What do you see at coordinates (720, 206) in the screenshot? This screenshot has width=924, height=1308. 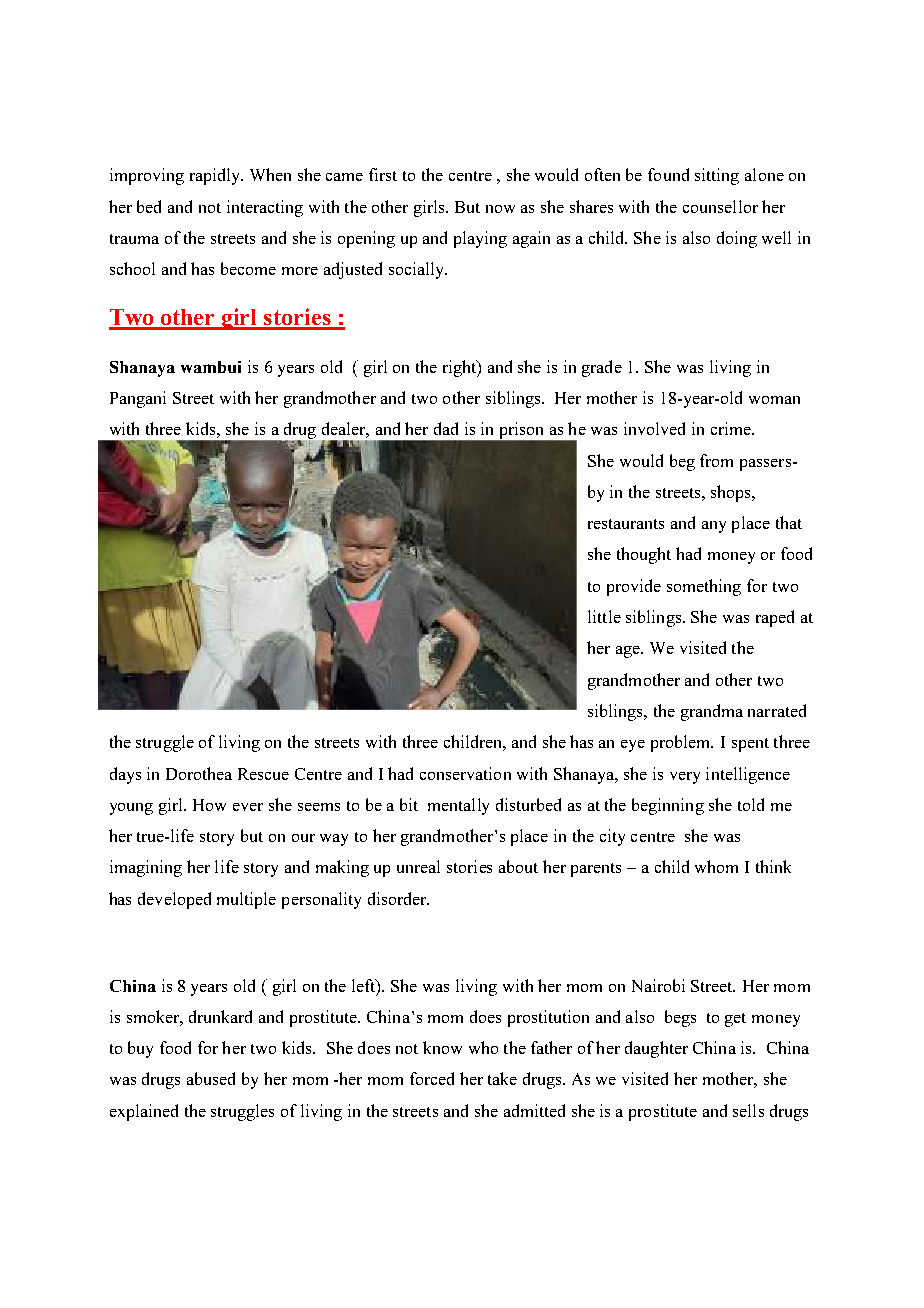 I see `counsellor` at bounding box center [720, 206].
